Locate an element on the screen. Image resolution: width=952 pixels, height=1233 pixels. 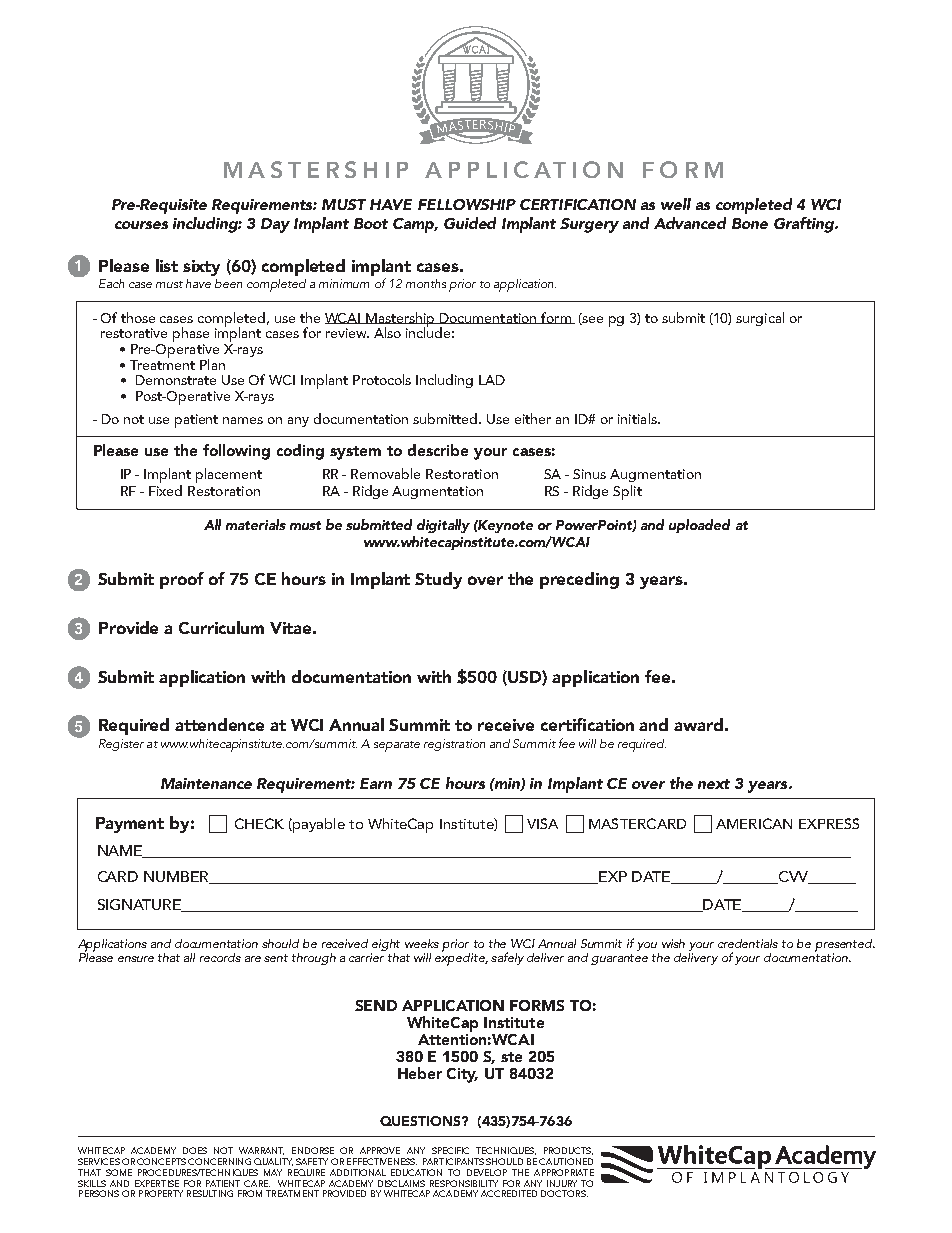
uploaded is located at coordinates (699, 526).
